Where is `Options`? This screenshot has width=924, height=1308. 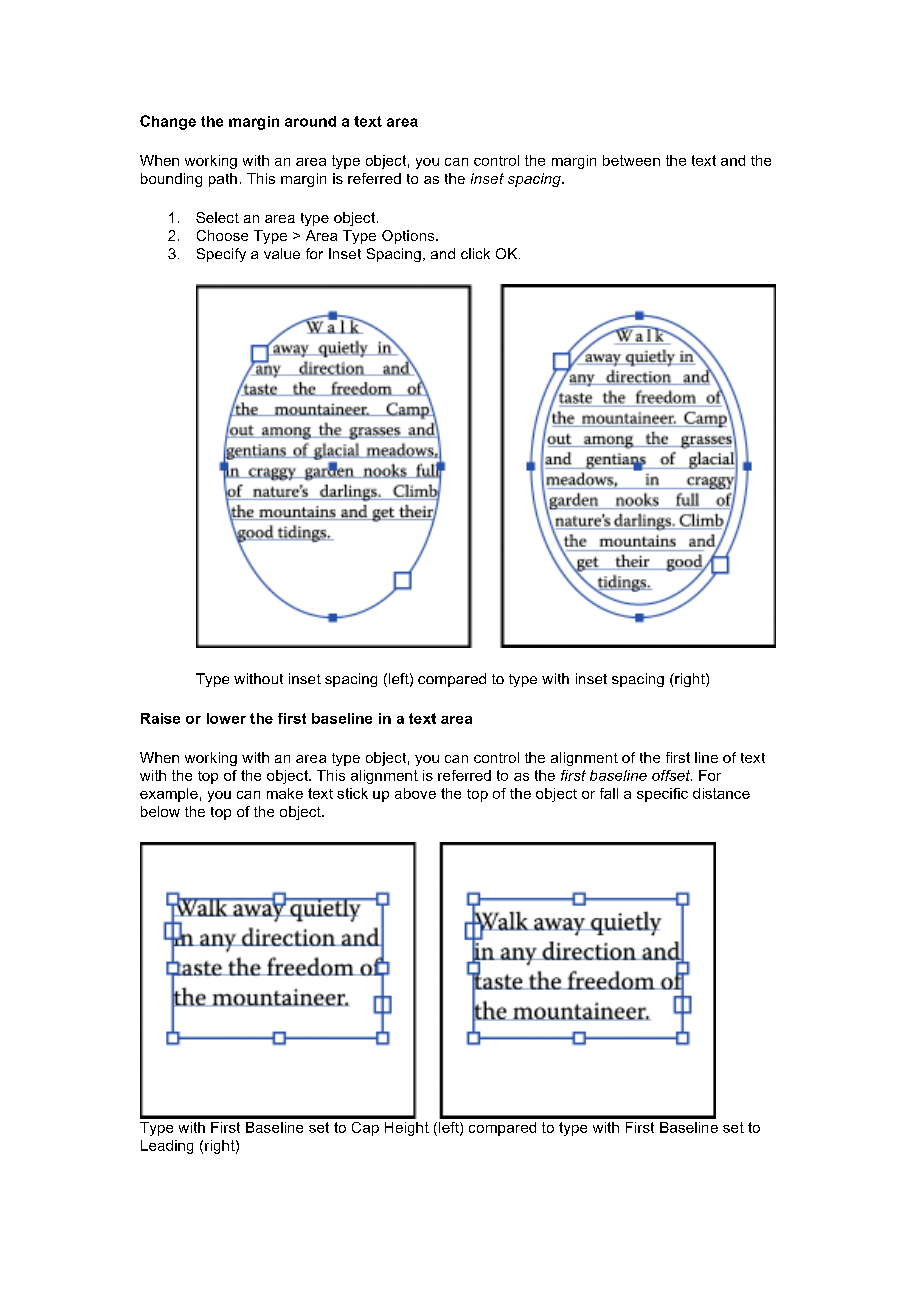 Options is located at coordinates (409, 237).
